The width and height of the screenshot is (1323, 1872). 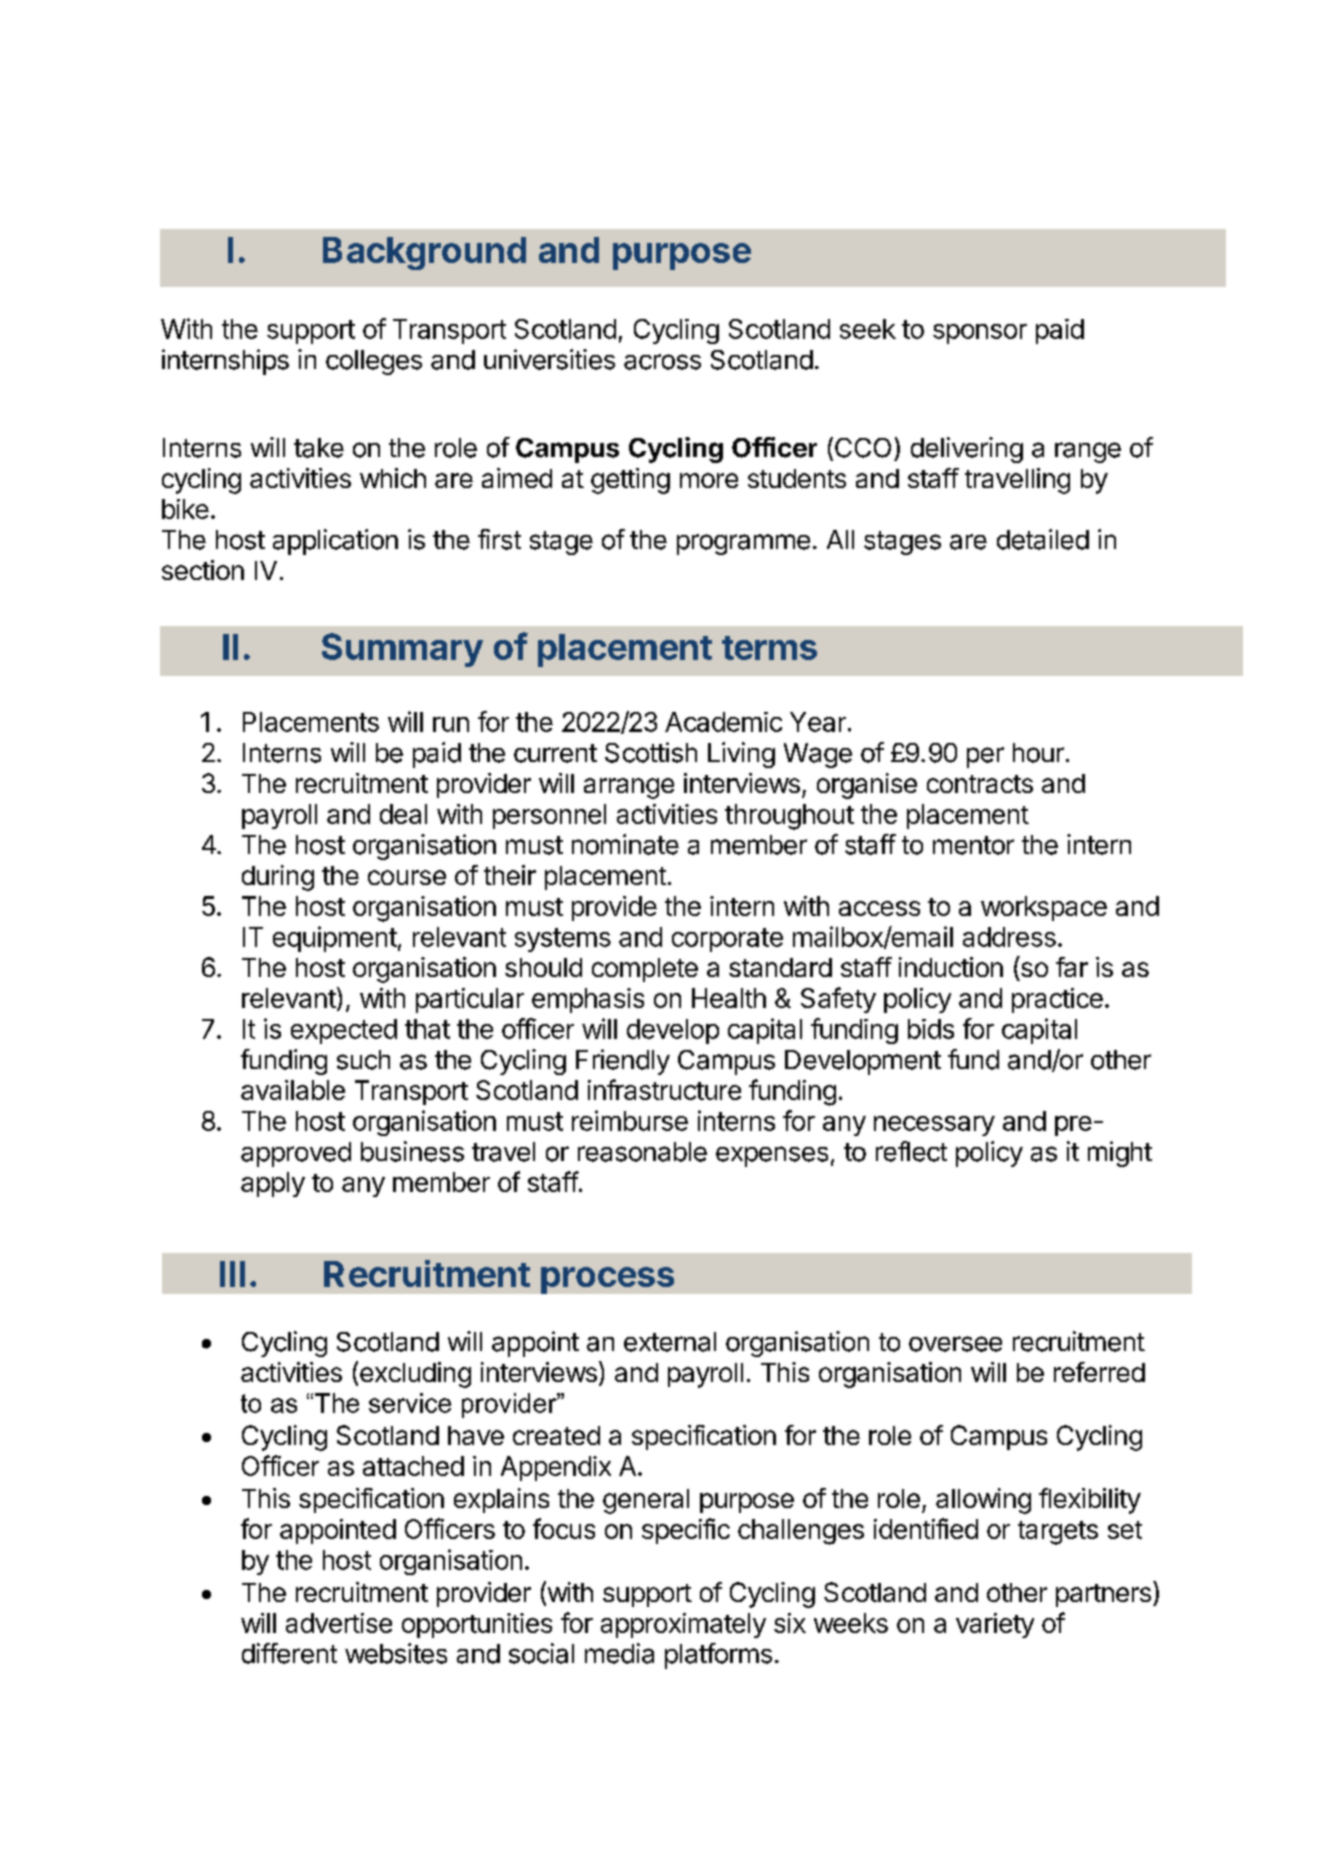 I want to click on approximately, so click(x=683, y=1625).
